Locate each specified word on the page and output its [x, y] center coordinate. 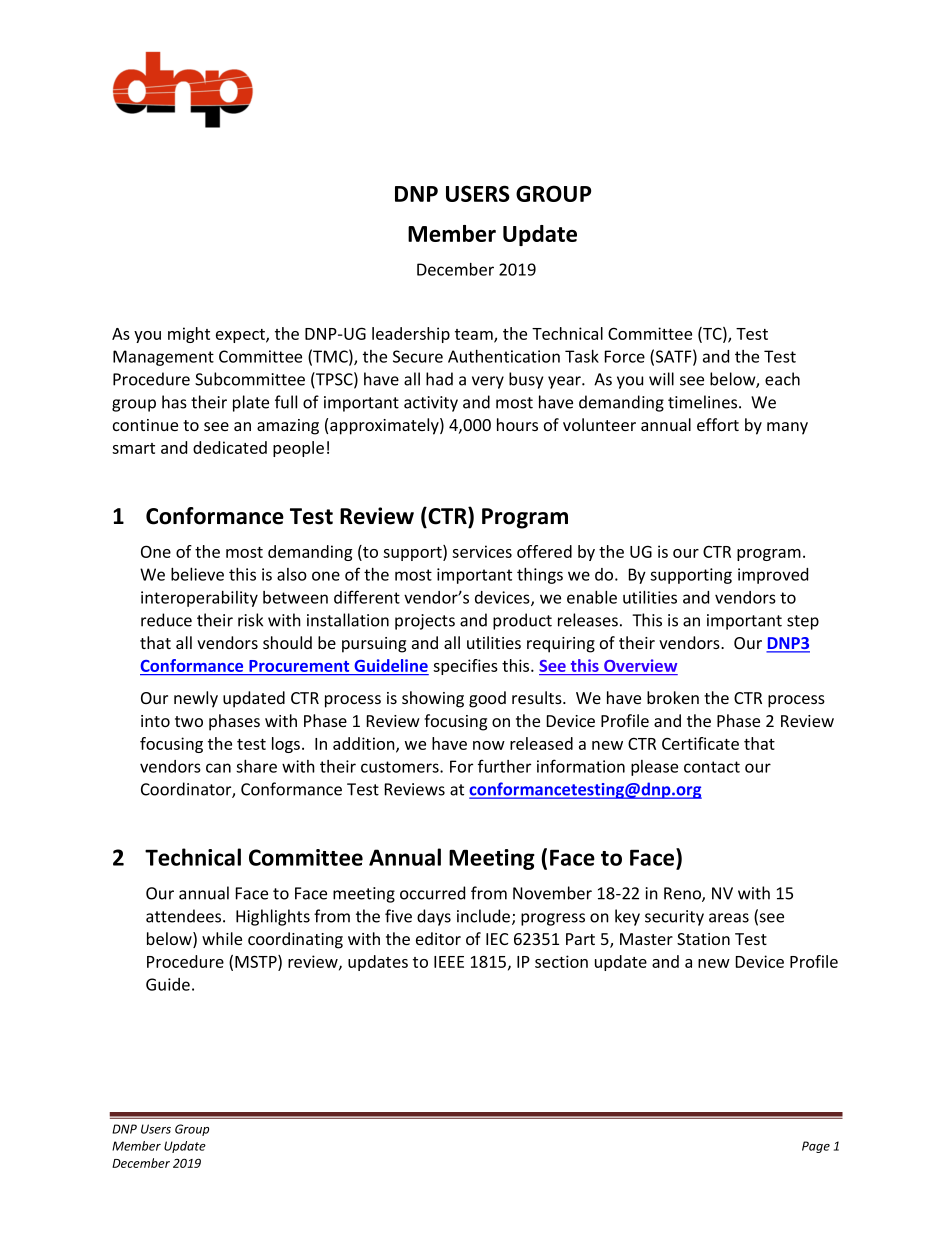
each [782, 379]
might [189, 335]
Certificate [700, 743]
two [189, 721]
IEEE [449, 962]
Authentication [504, 356]
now [489, 745]
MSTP [257, 961]
